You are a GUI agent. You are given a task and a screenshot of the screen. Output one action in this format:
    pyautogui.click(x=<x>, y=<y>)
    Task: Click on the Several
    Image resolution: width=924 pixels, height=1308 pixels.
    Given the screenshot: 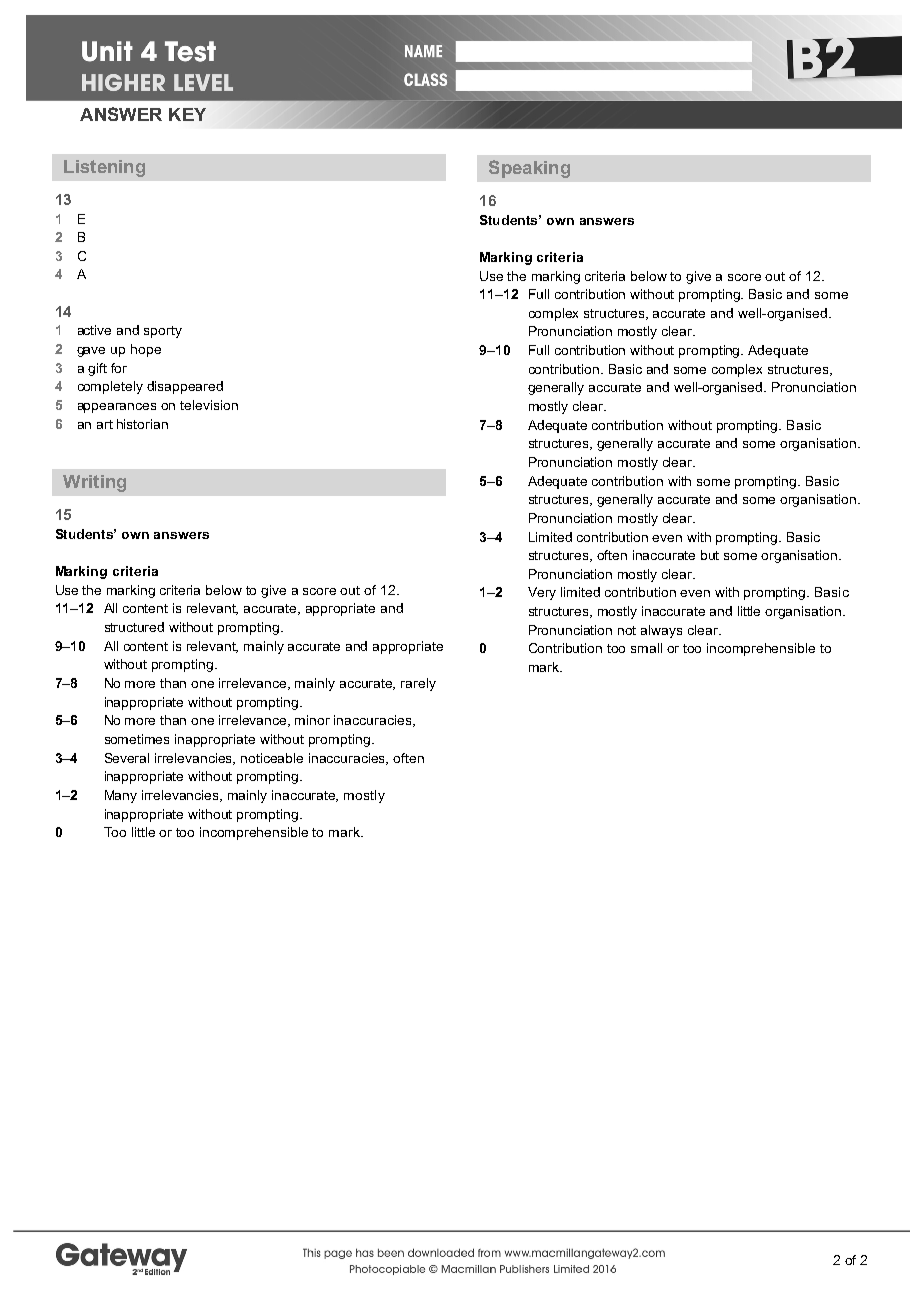 What is the action you would take?
    pyautogui.click(x=127, y=758)
